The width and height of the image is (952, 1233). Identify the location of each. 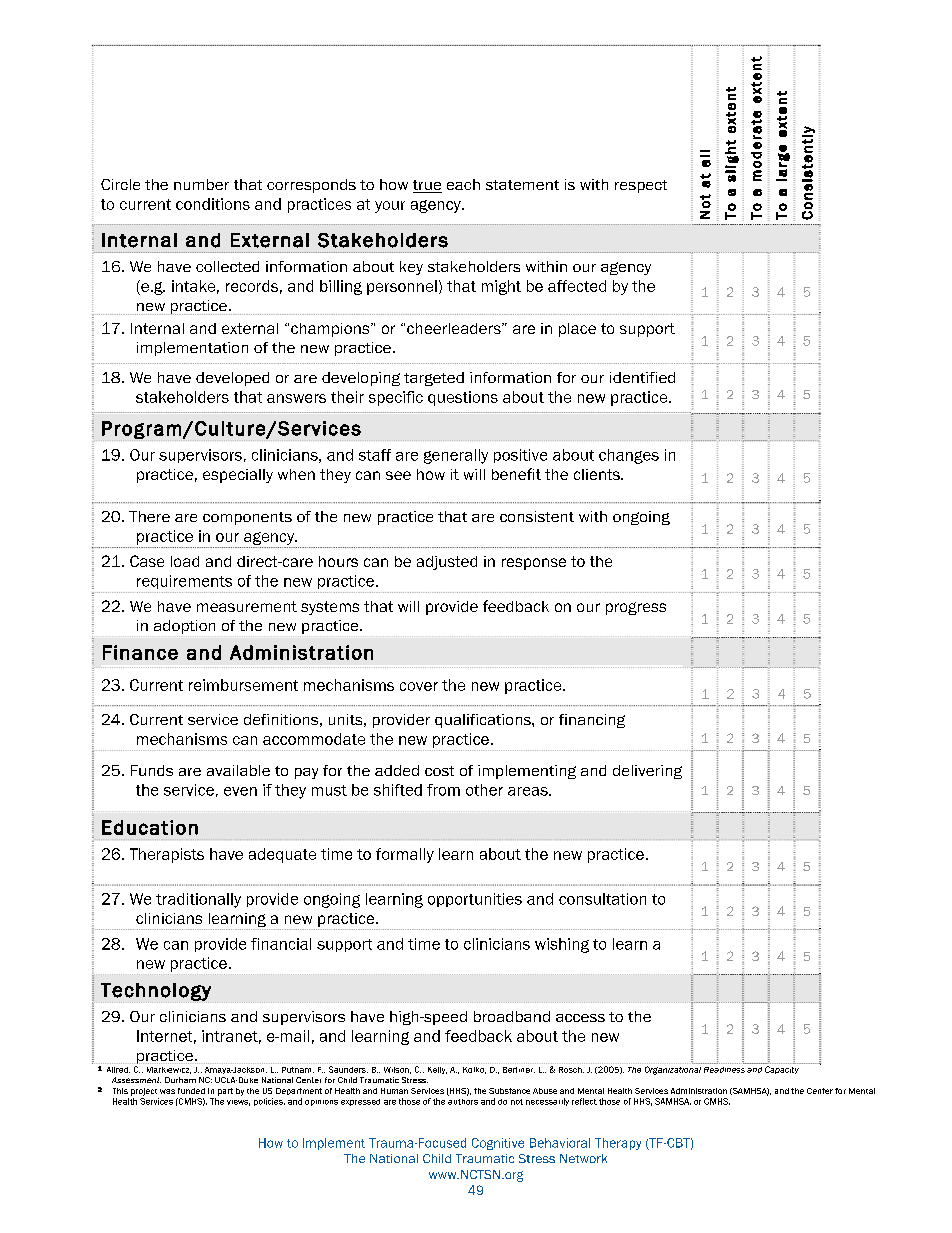
(463, 184).
